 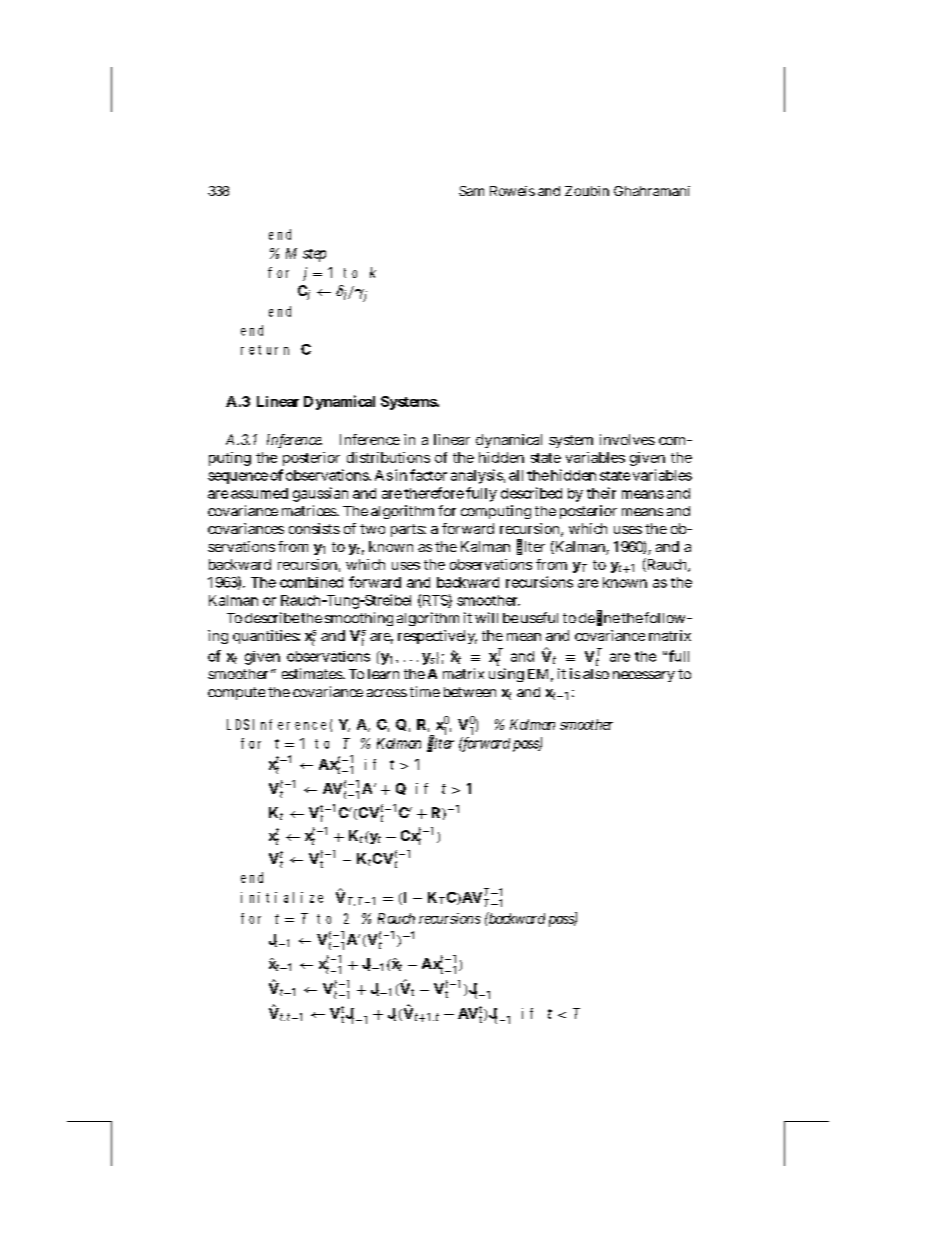 I want to click on factor, so click(x=428, y=475).
